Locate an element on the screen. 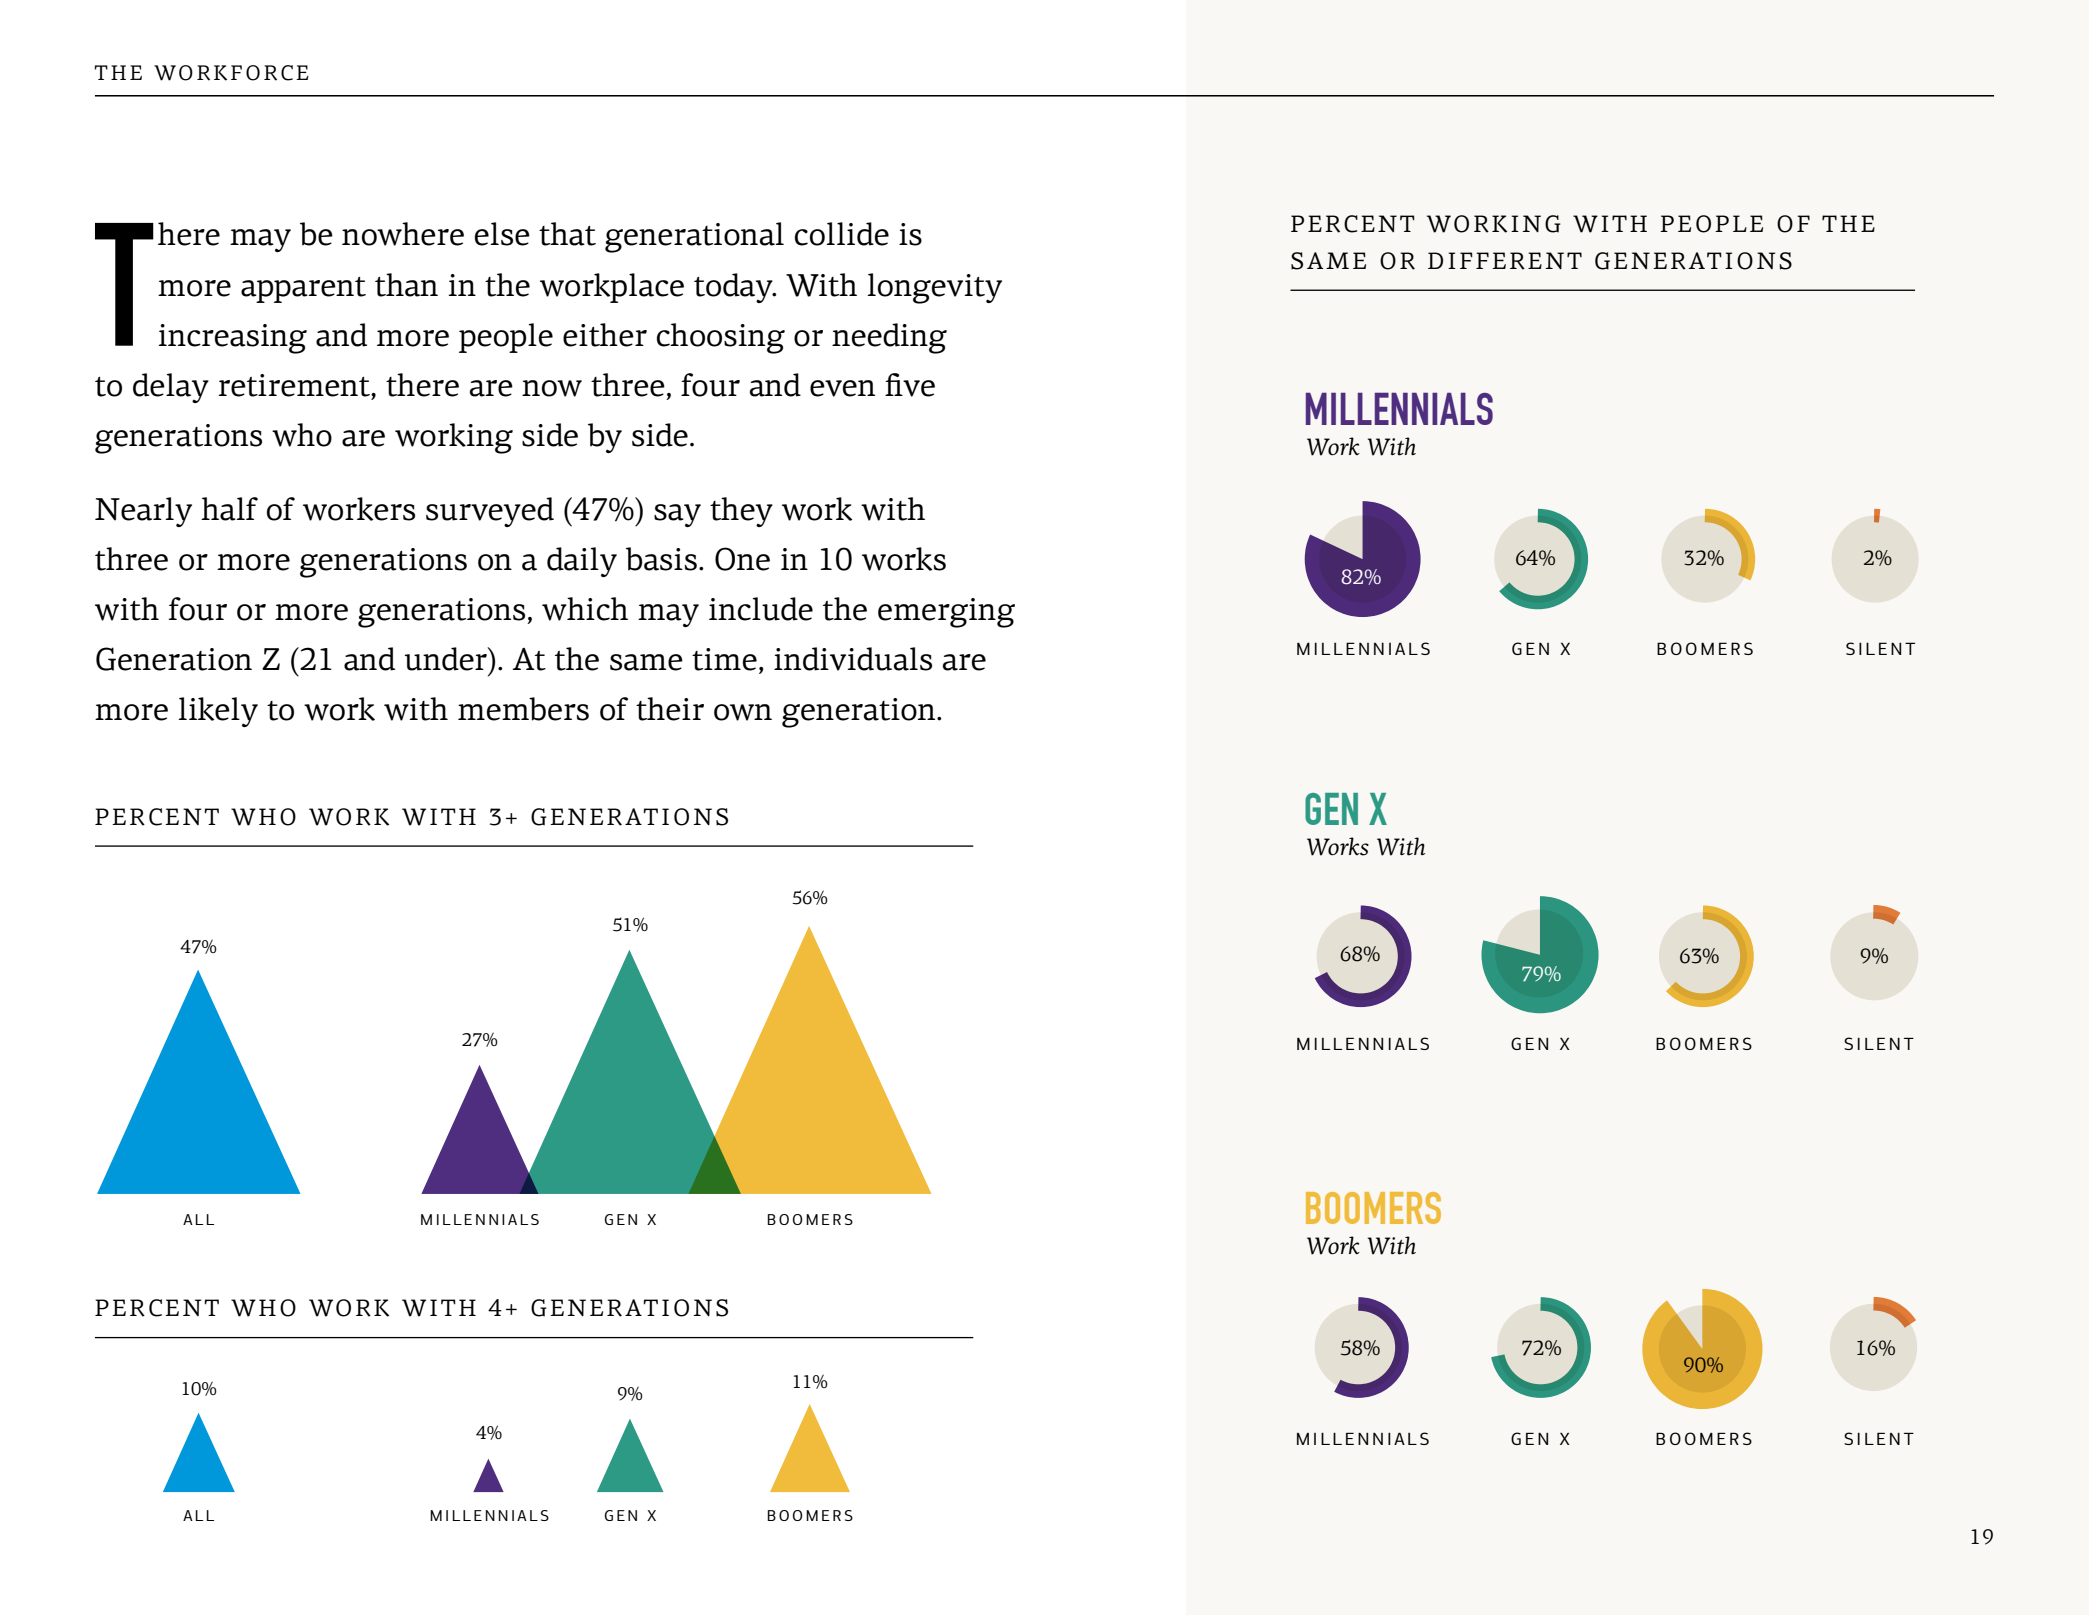  likely is located at coordinates (218, 712).
